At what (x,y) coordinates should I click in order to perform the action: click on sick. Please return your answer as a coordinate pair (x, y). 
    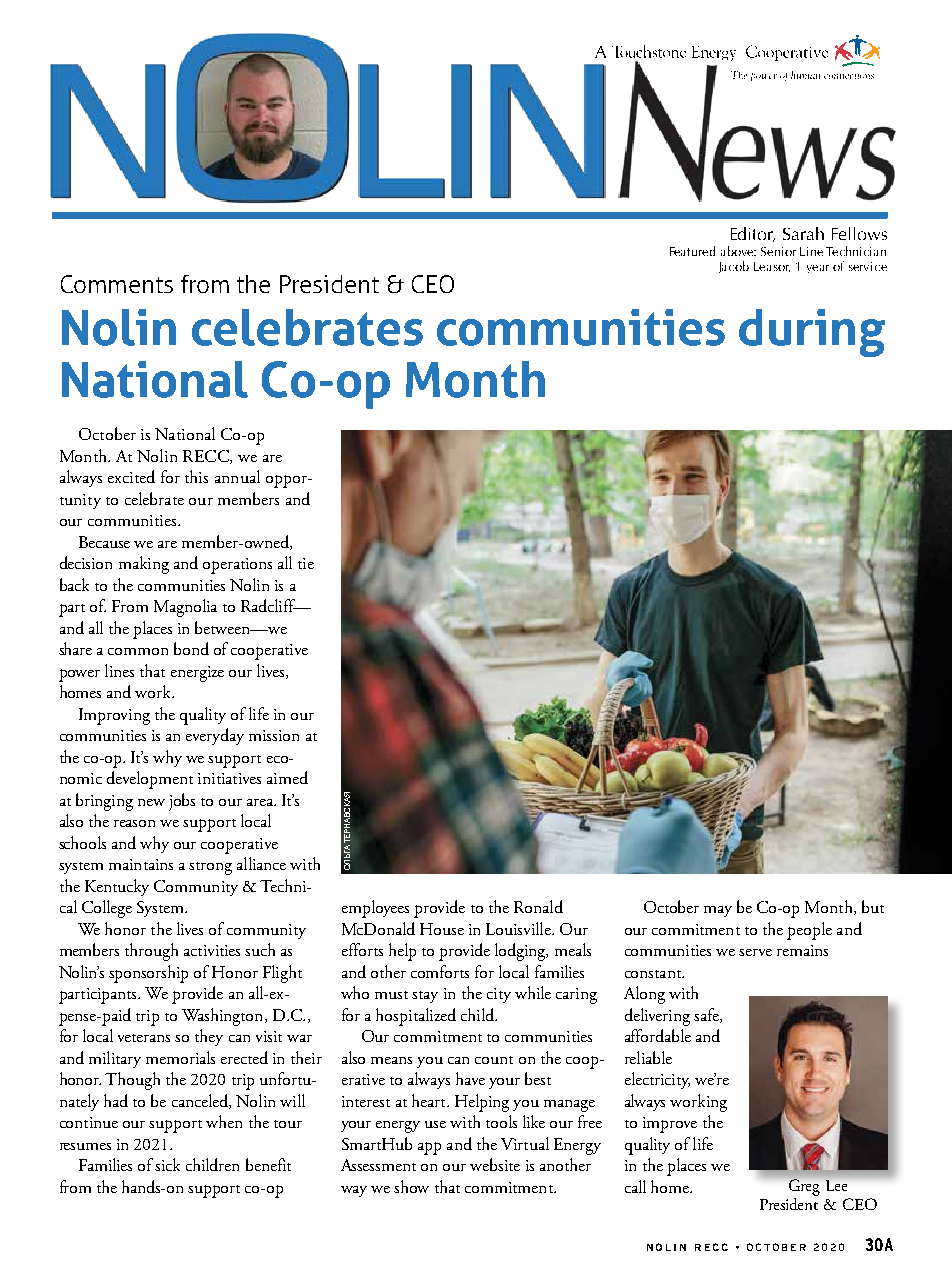
    Looking at the image, I should click on (167, 1164).
